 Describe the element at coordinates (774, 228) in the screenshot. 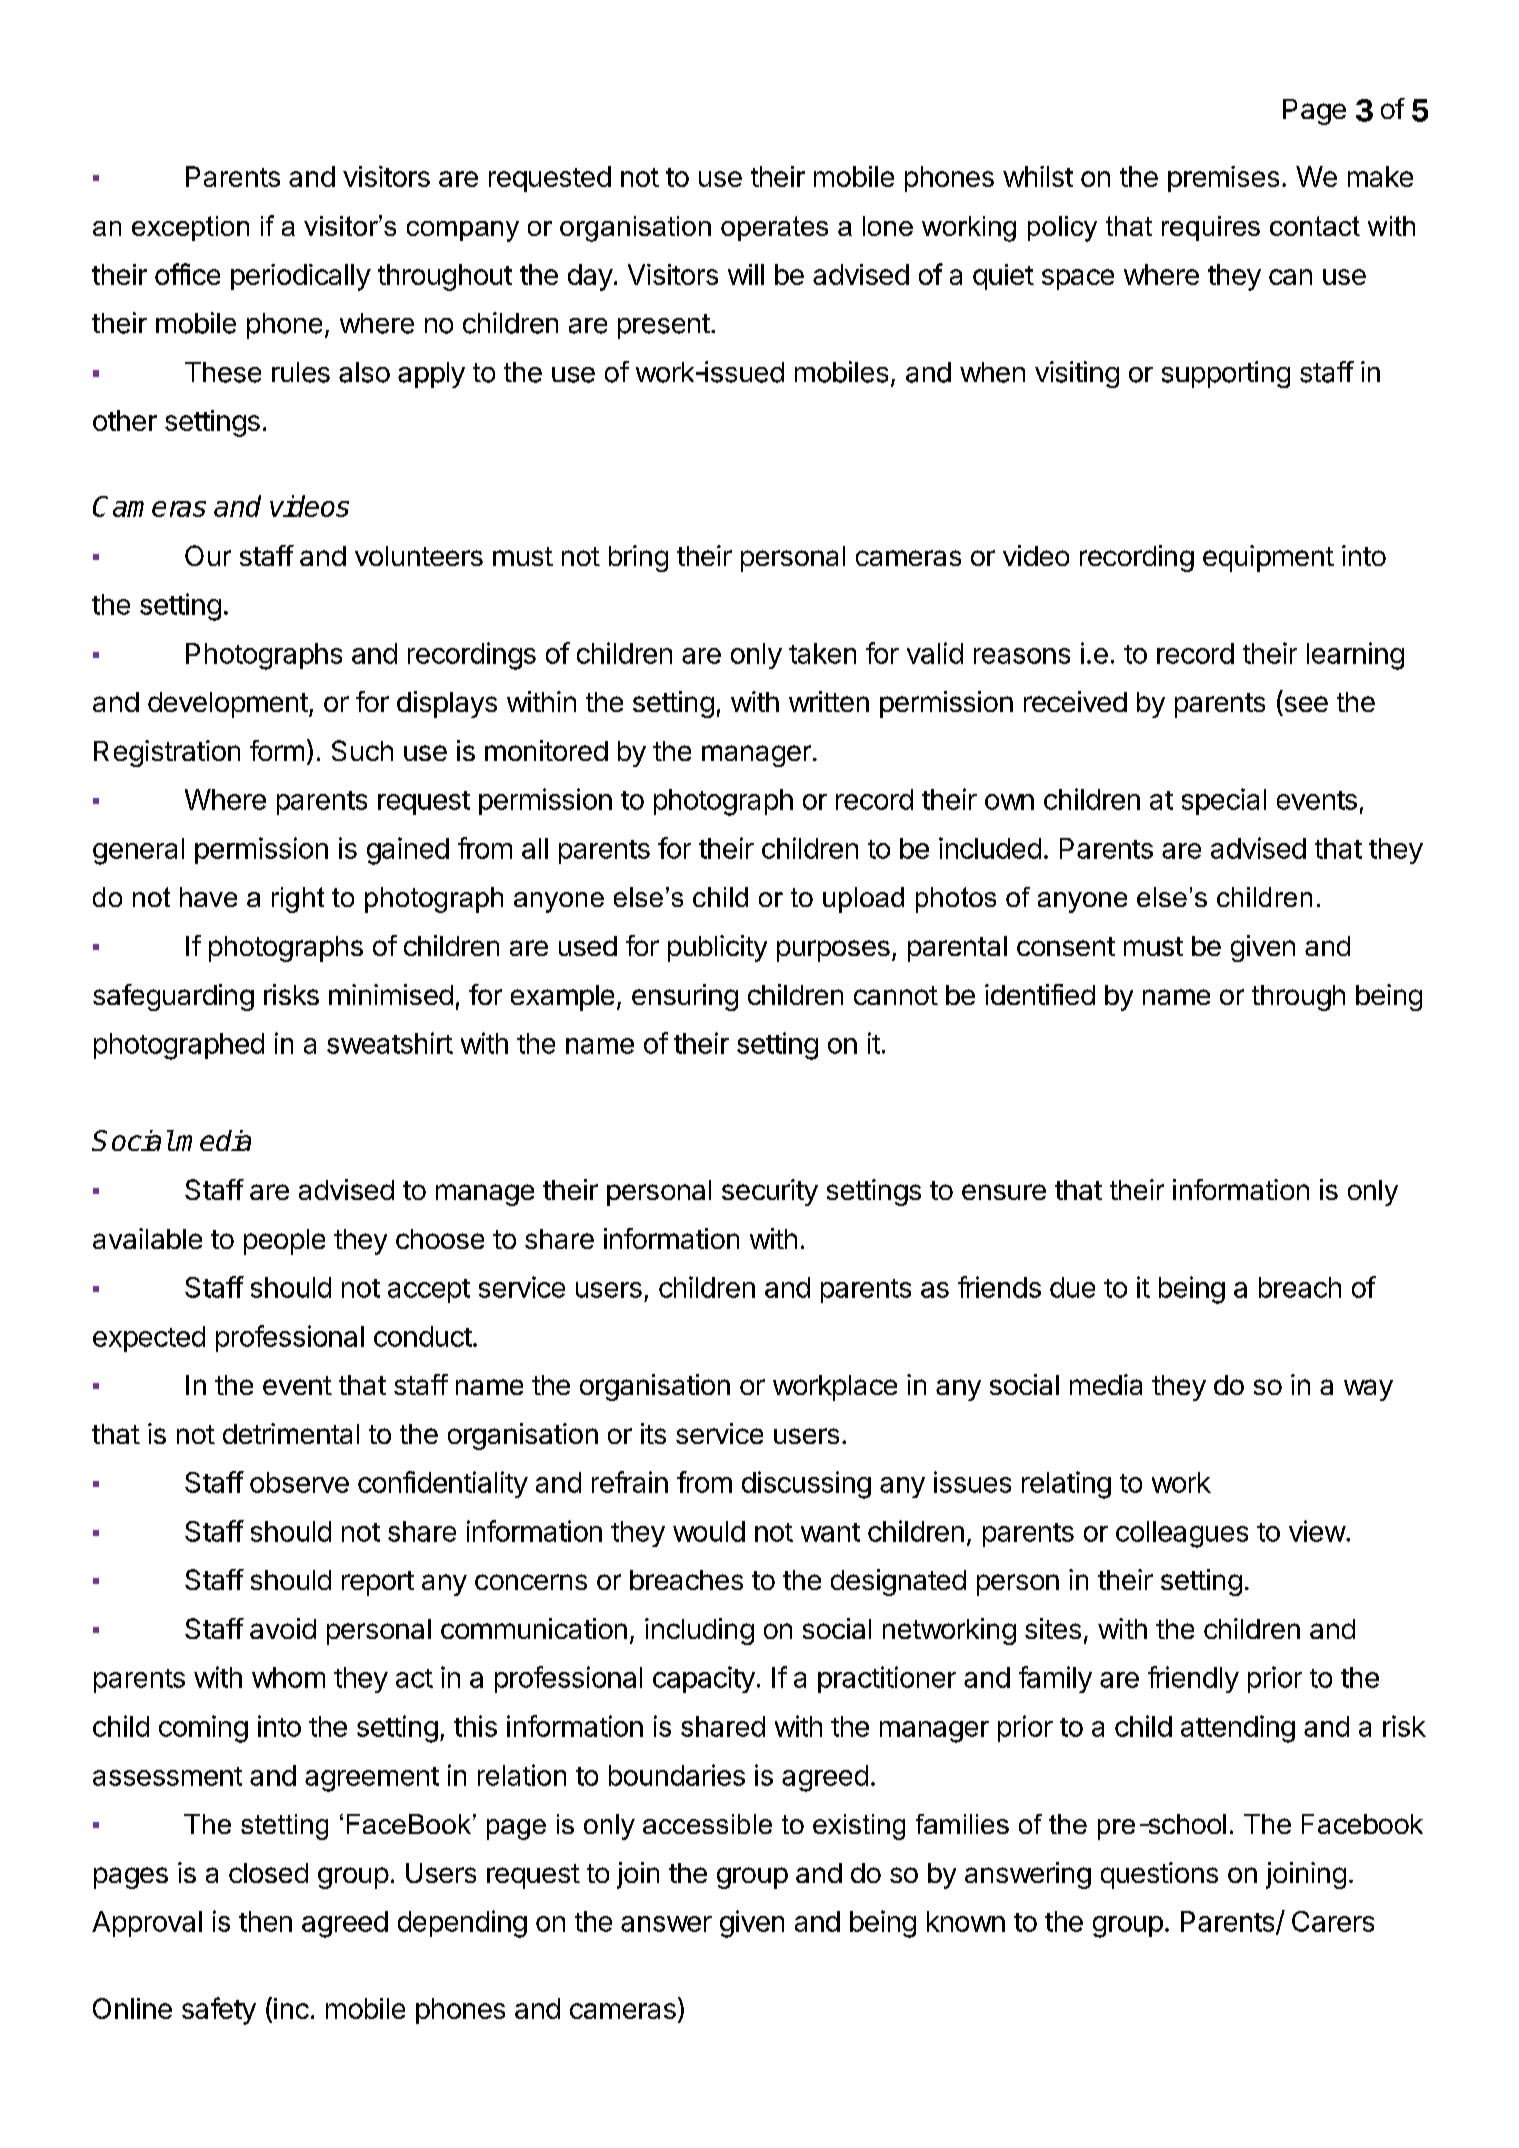

I see `operates` at that location.
